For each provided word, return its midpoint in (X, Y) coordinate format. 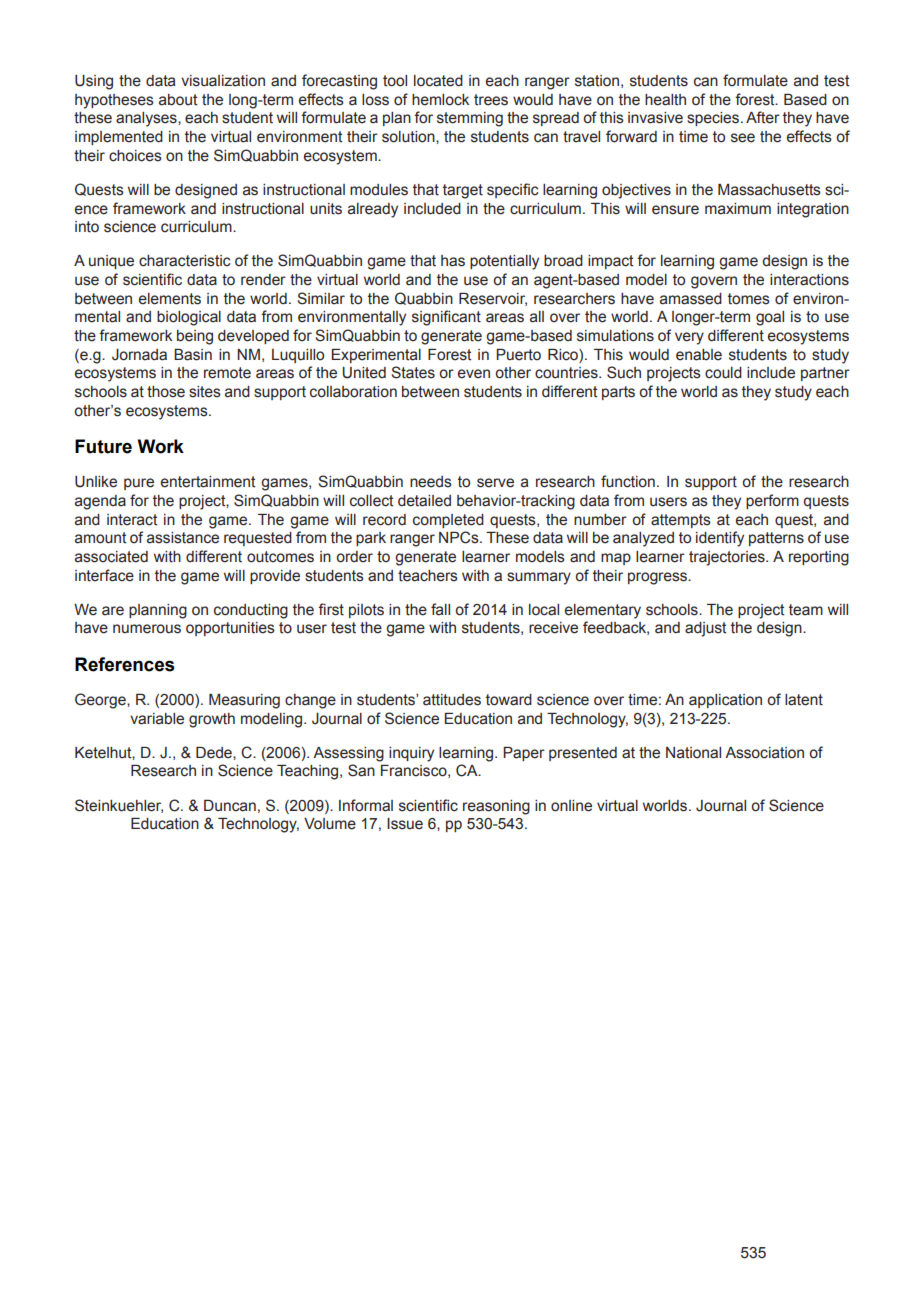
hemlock (440, 100)
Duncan (230, 806)
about (178, 100)
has (453, 261)
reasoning (496, 807)
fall (440, 609)
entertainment (208, 482)
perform (772, 501)
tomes (749, 299)
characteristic (184, 261)
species (714, 119)
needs (431, 482)
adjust (705, 629)
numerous (147, 629)
